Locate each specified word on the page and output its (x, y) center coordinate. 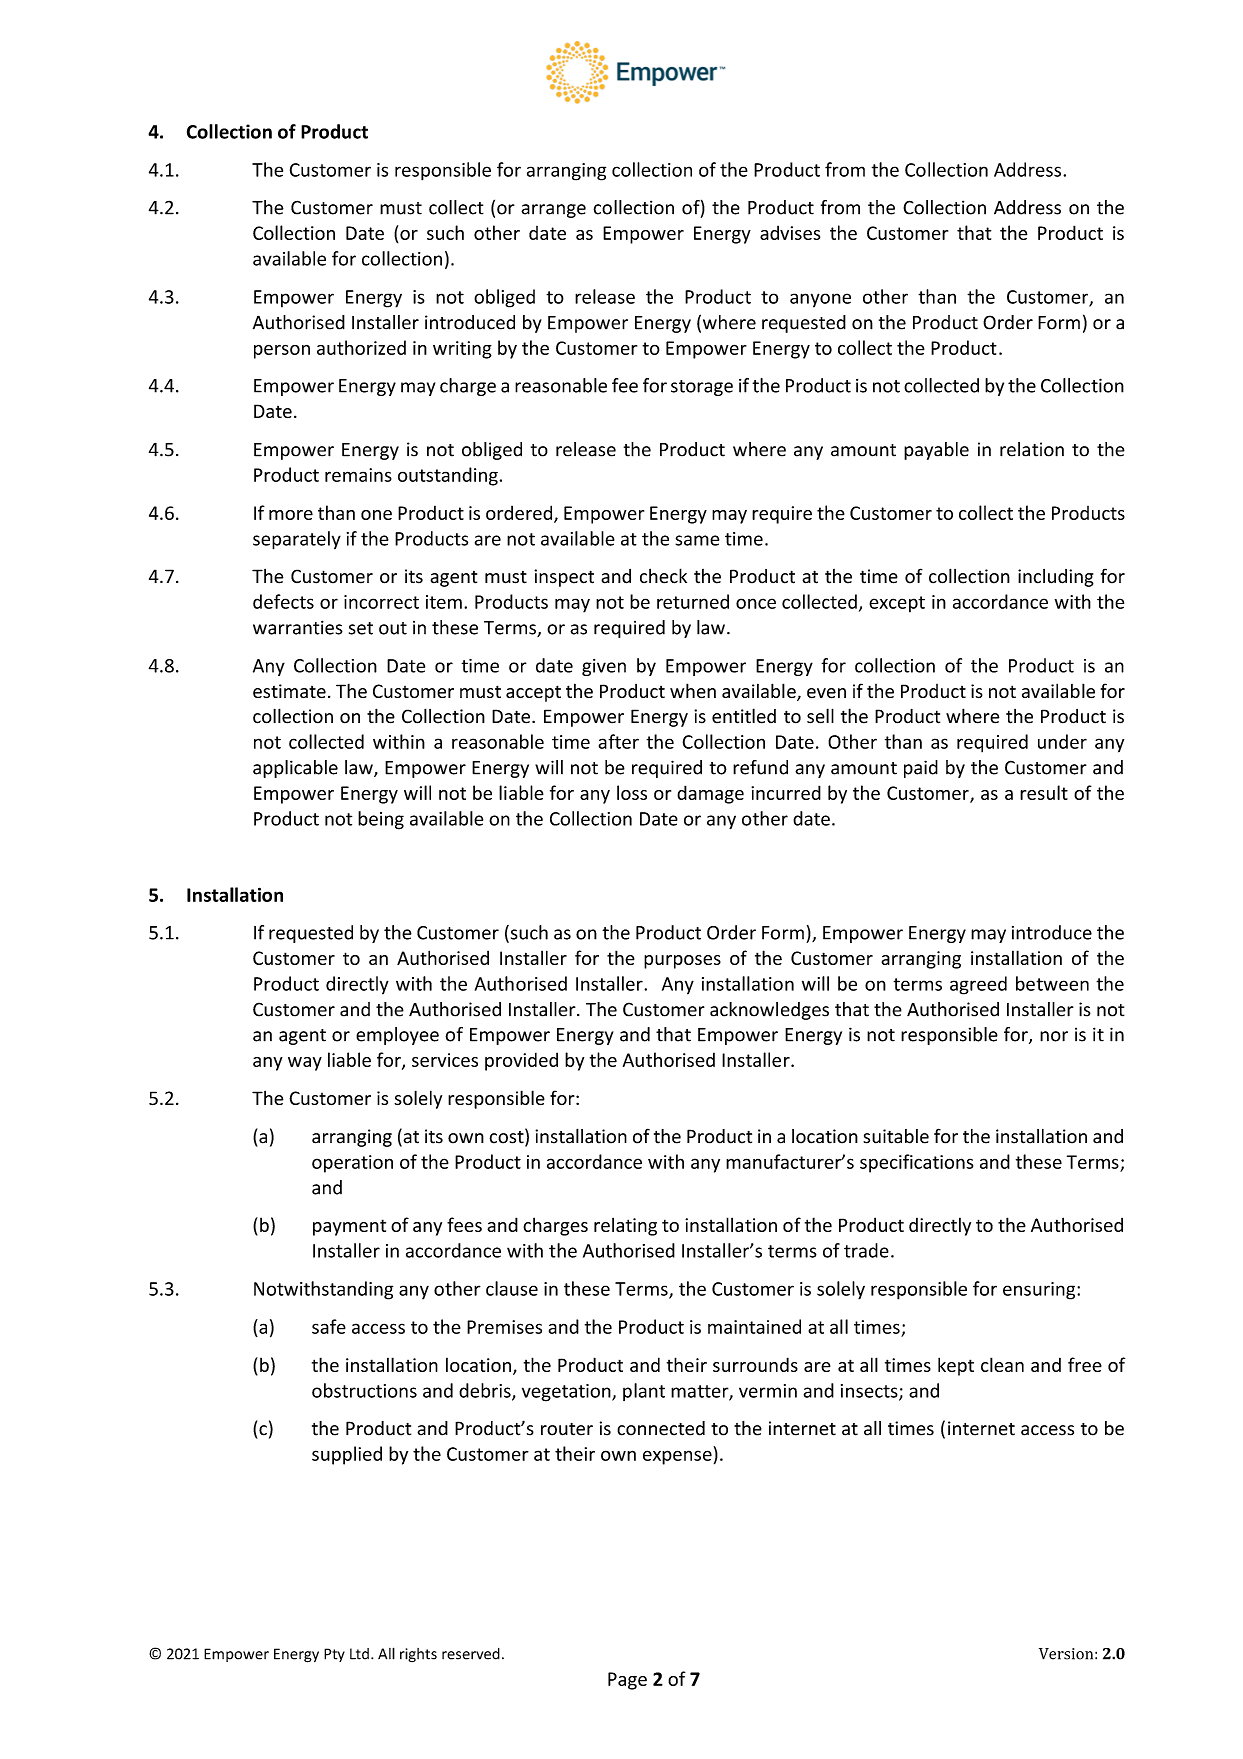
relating (625, 1226)
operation (352, 1164)
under (1062, 741)
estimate (289, 691)
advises (790, 232)
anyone (820, 300)
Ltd (359, 1654)
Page (627, 1681)
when (693, 690)
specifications (916, 1163)
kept (956, 1366)
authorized (361, 347)
